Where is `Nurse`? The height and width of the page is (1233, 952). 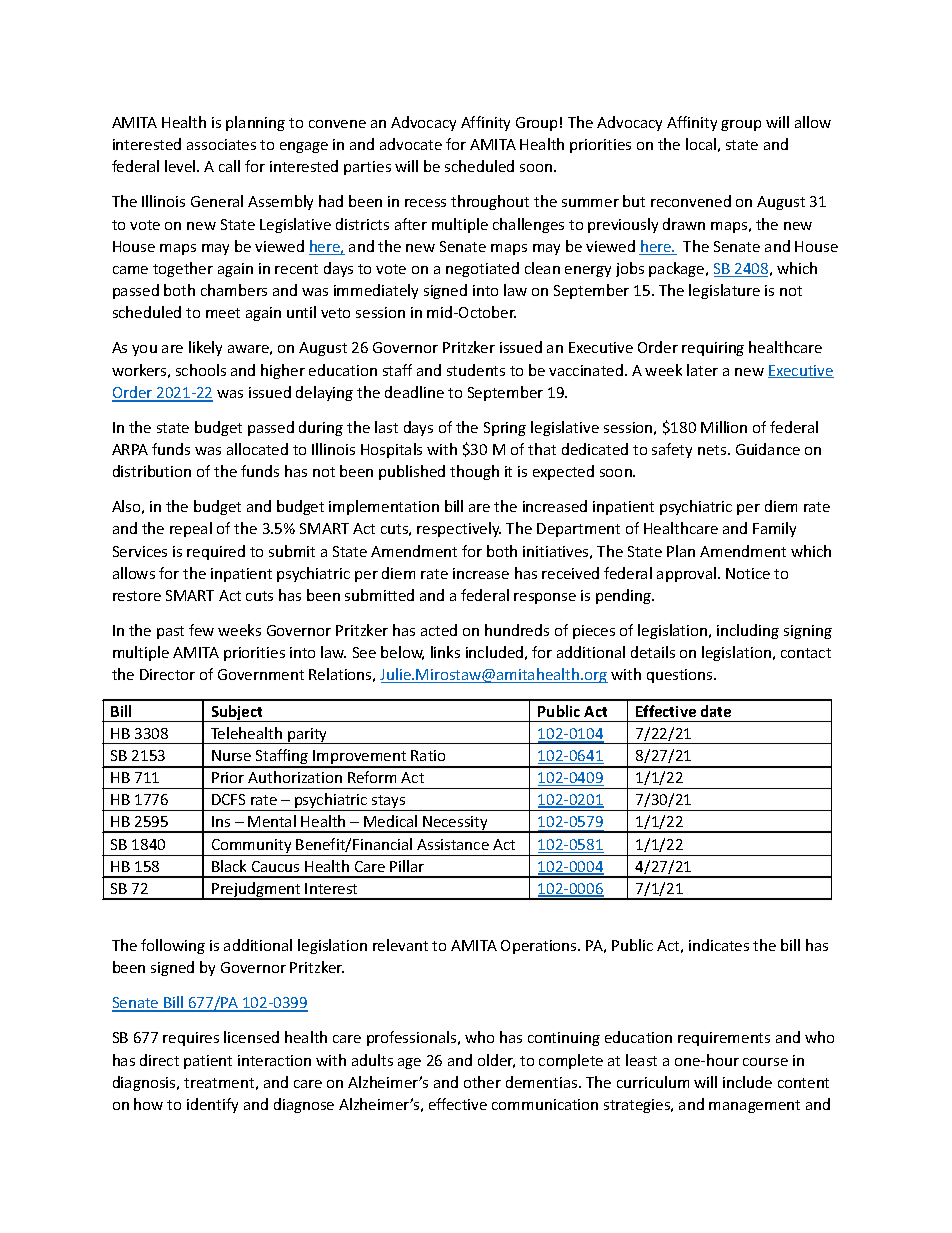
Nurse is located at coordinates (231, 755).
